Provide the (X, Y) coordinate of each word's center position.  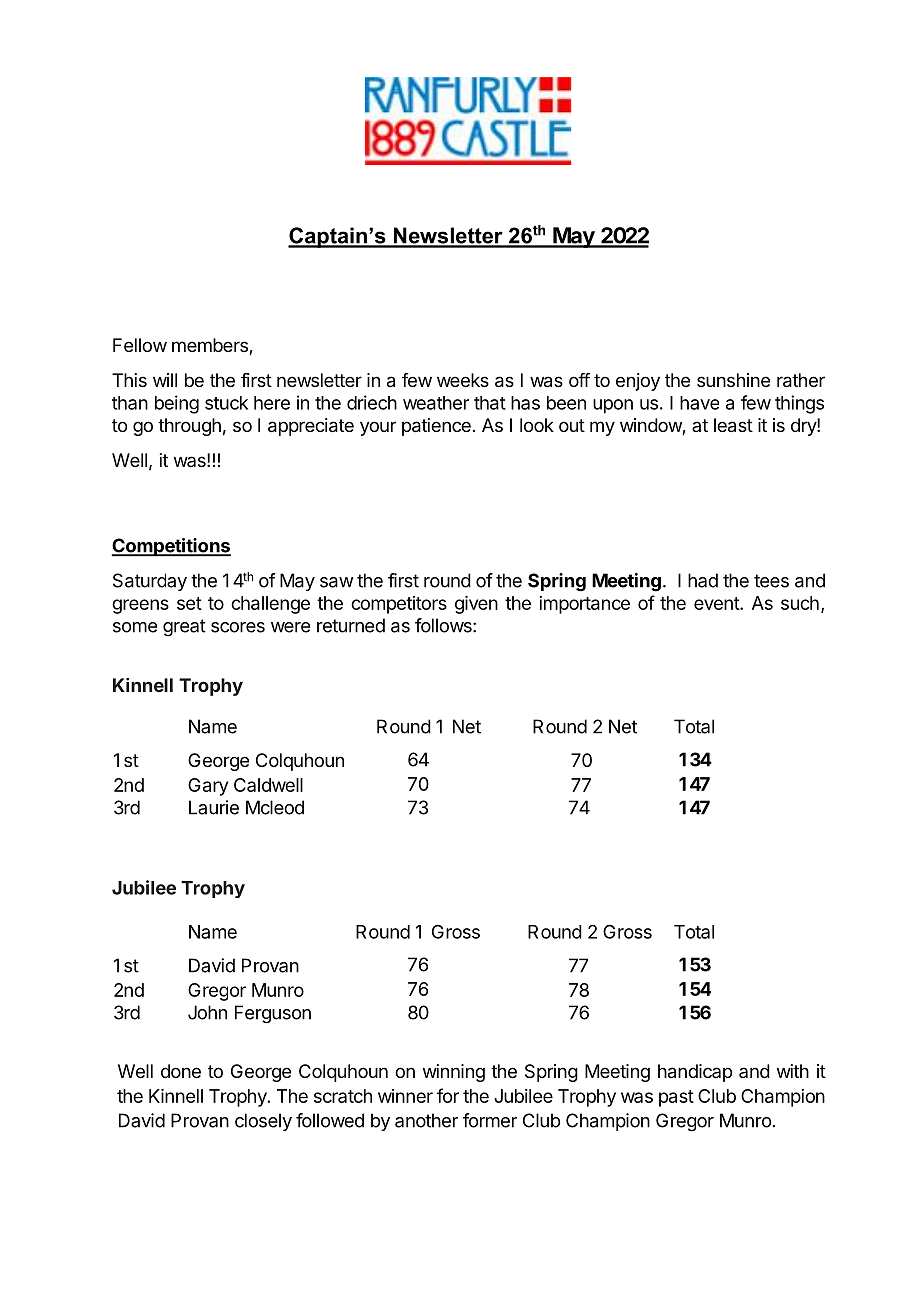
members (211, 346)
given (476, 605)
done (181, 1071)
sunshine (733, 380)
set (189, 603)
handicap (695, 1073)
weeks (463, 380)
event (717, 603)
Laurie (214, 807)
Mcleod (275, 807)
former (490, 1120)
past (676, 1098)
